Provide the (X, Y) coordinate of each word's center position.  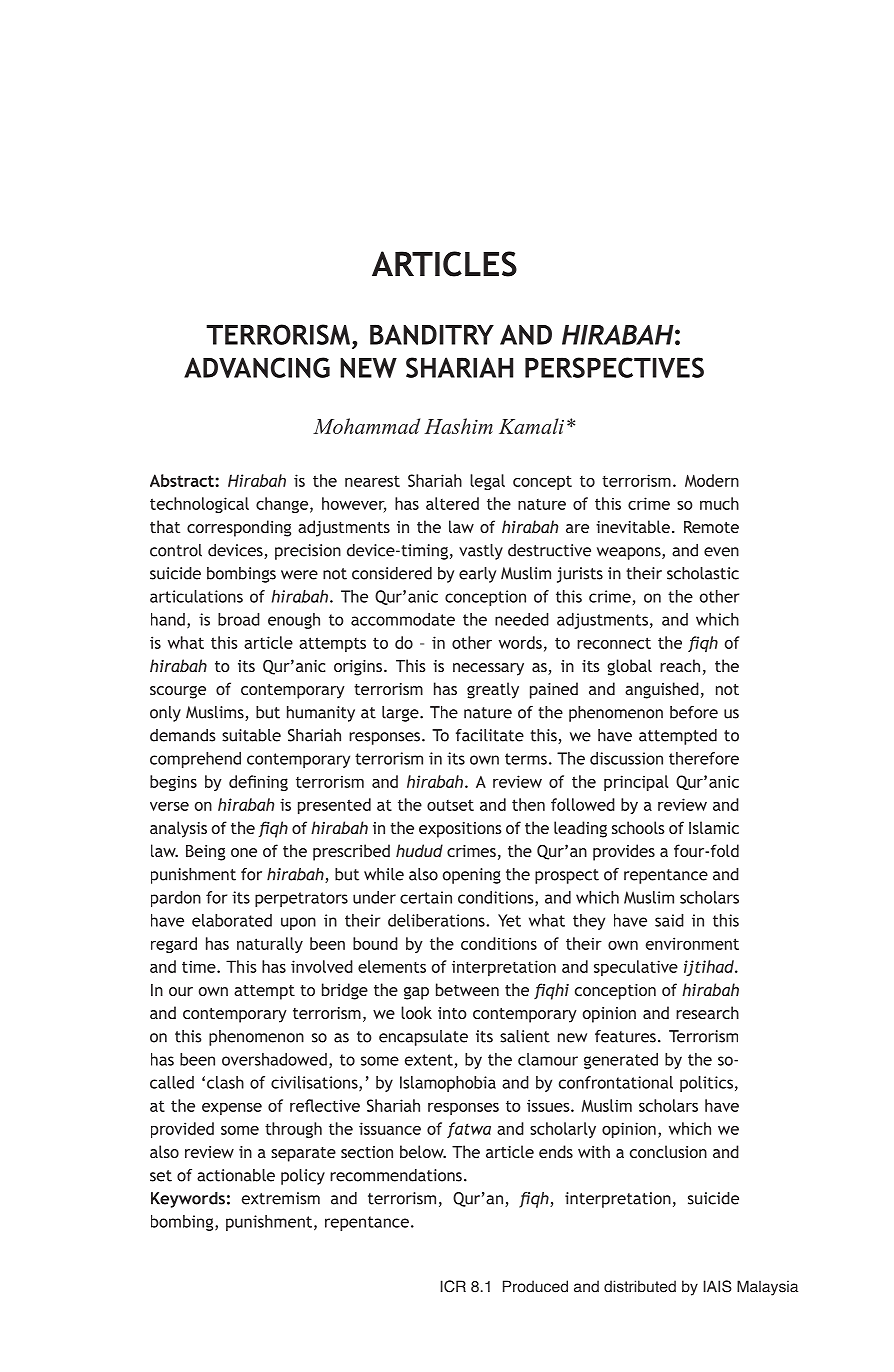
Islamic (714, 827)
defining (258, 783)
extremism (281, 1198)
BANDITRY (432, 334)
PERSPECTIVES (614, 367)
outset (450, 805)
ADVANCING (257, 367)
